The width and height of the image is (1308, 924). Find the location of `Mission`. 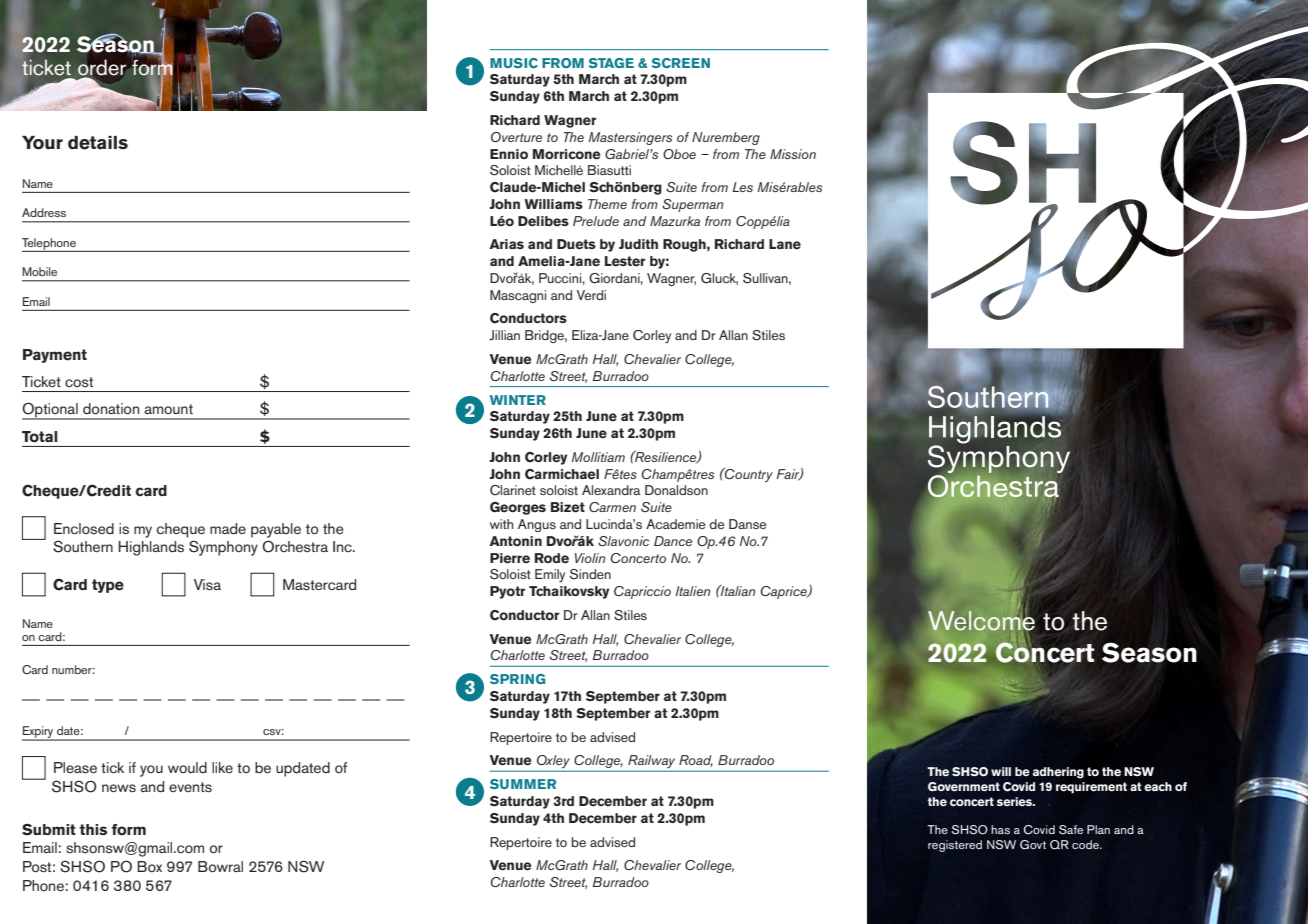

Mission is located at coordinates (793, 154).
